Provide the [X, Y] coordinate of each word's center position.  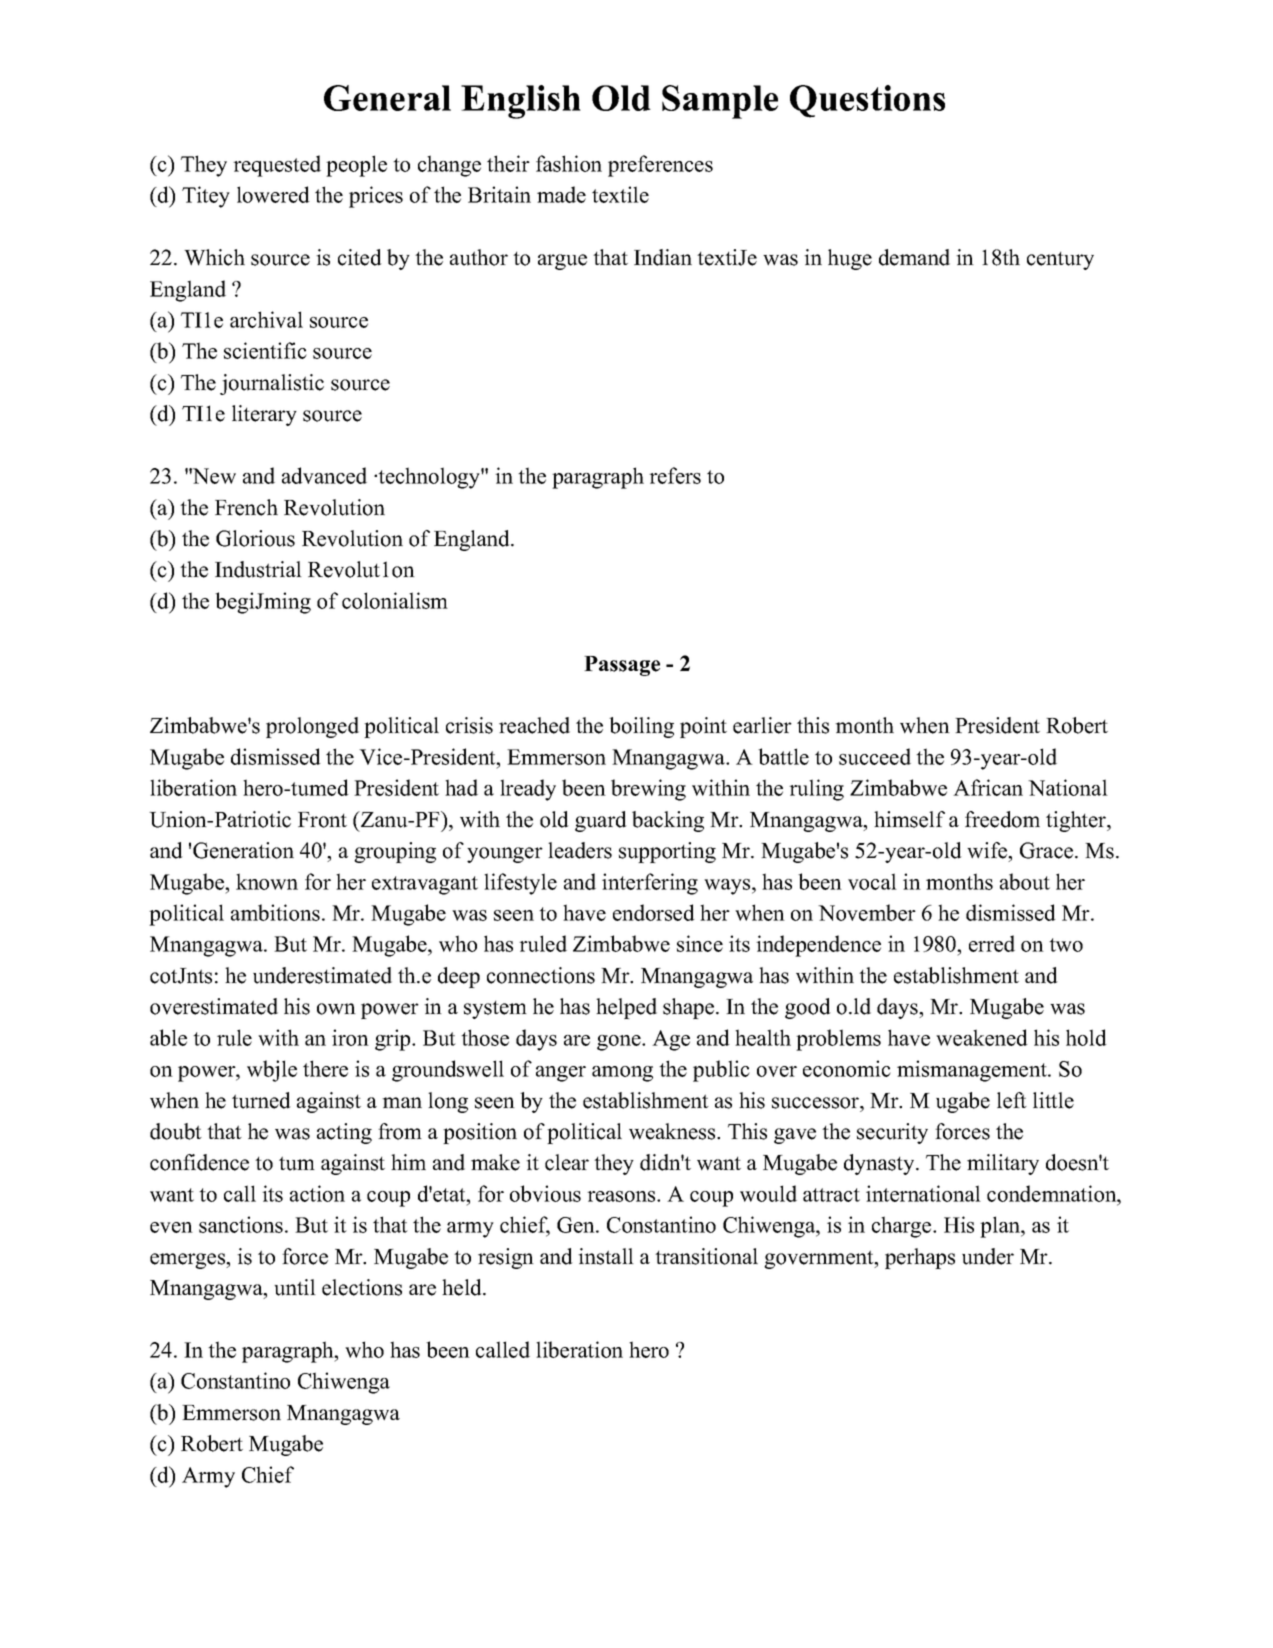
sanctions [241, 1224]
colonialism [395, 600]
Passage [622, 666]
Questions [867, 101]
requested [277, 166]
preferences [660, 166]
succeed [875, 756]
